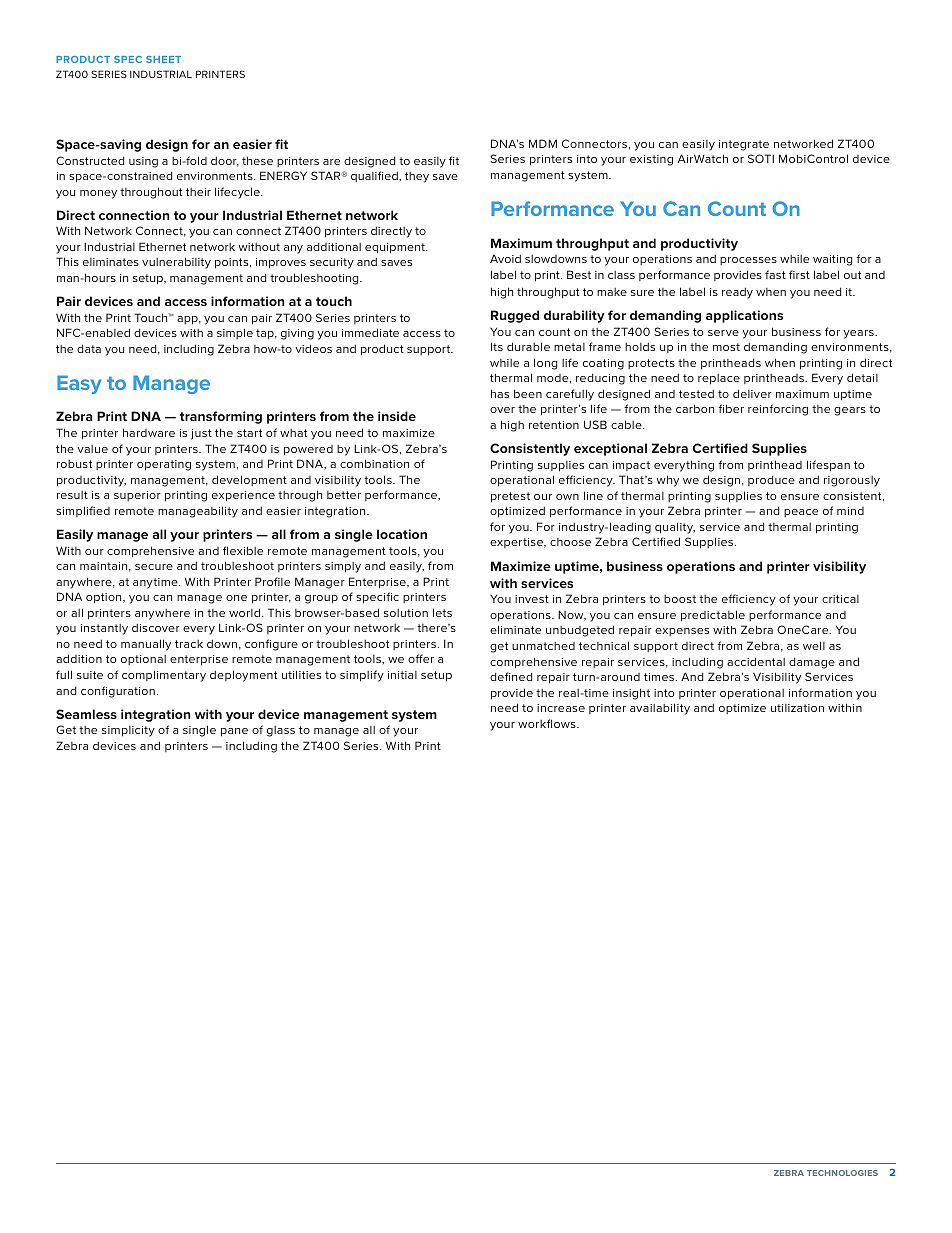 This screenshot has height=1233, width=952. What do you see at coordinates (543, 143) in the screenshot?
I see `MDM` at bounding box center [543, 143].
